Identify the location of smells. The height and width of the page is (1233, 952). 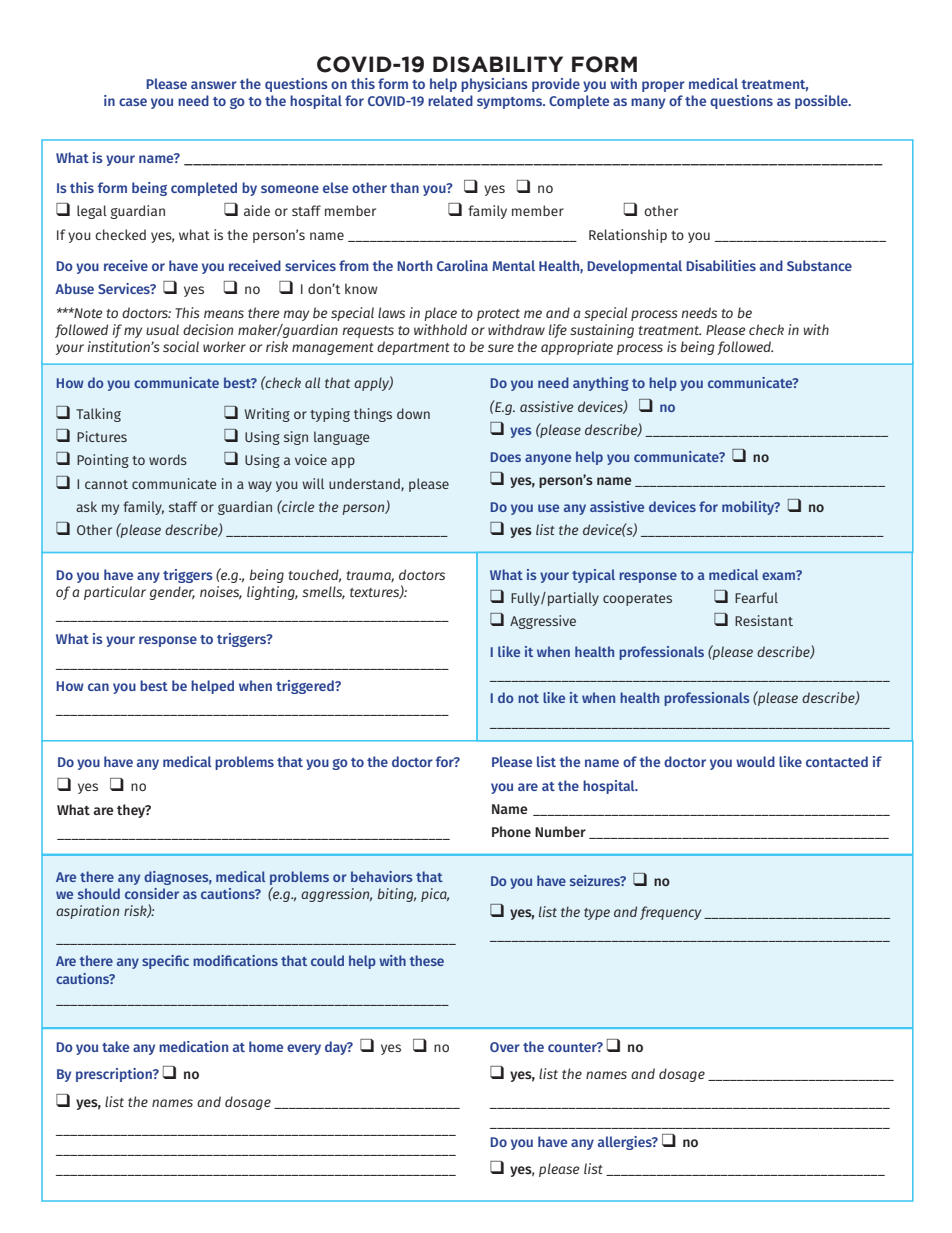
(323, 592).
